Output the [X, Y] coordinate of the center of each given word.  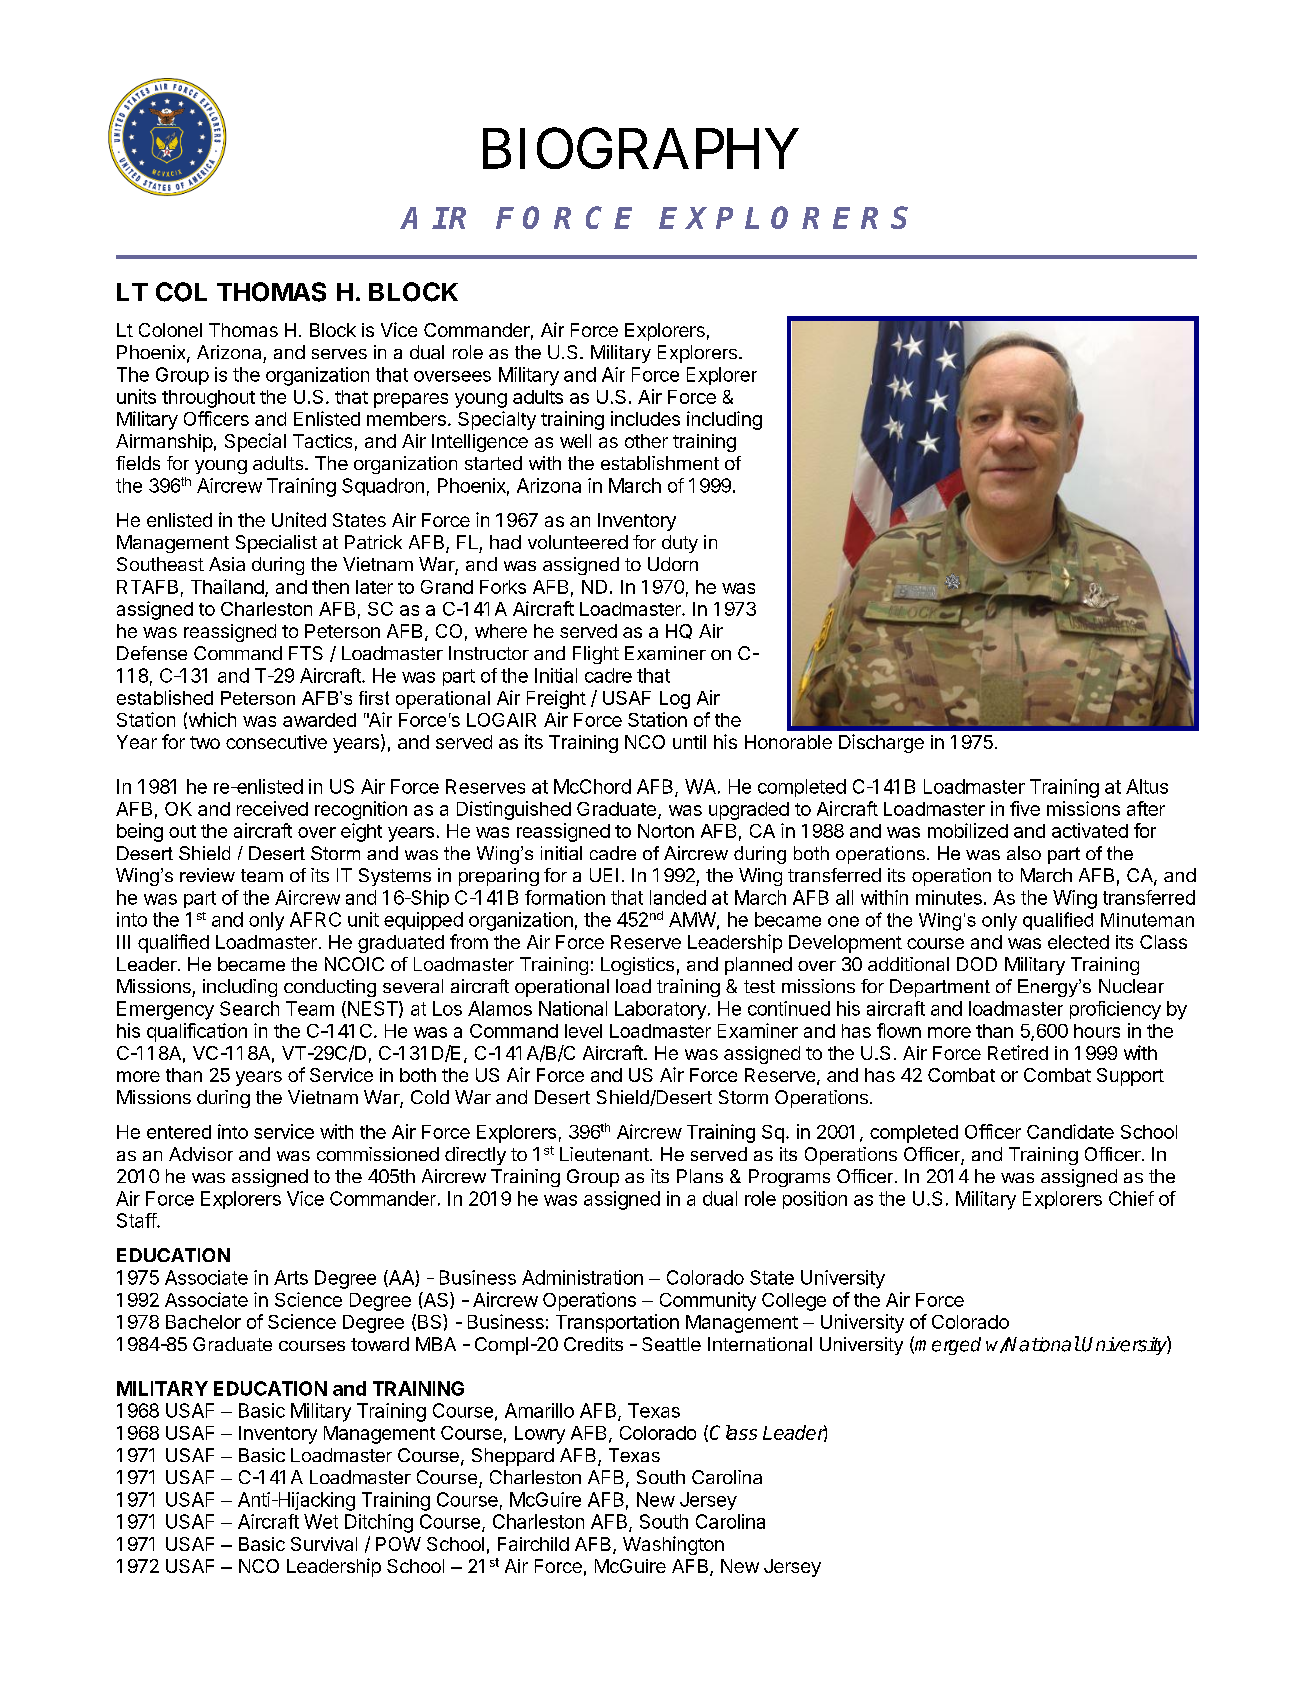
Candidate [1070, 1131]
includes [645, 418]
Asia [227, 564]
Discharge [881, 743]
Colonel [170, 330]
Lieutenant [605, 1154]
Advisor [201, 1154]
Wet [321, 1521]
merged [948, 1346]
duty [680, 544]
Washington [673, 1545]
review [207, 875]
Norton [666, 831]
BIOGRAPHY [641, 148]
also [1024, 853]
